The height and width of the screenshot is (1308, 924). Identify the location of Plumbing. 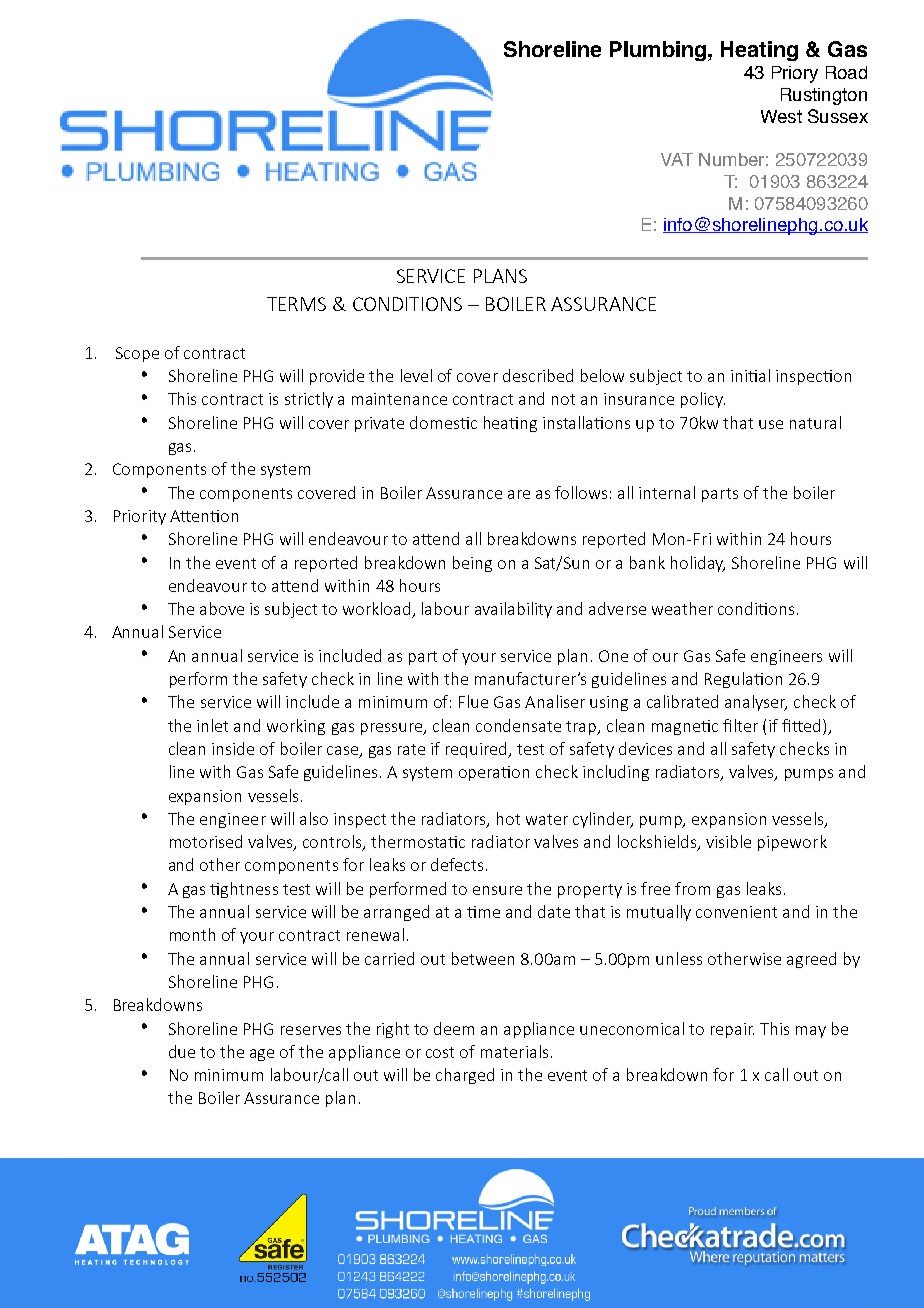
(658, 51).
